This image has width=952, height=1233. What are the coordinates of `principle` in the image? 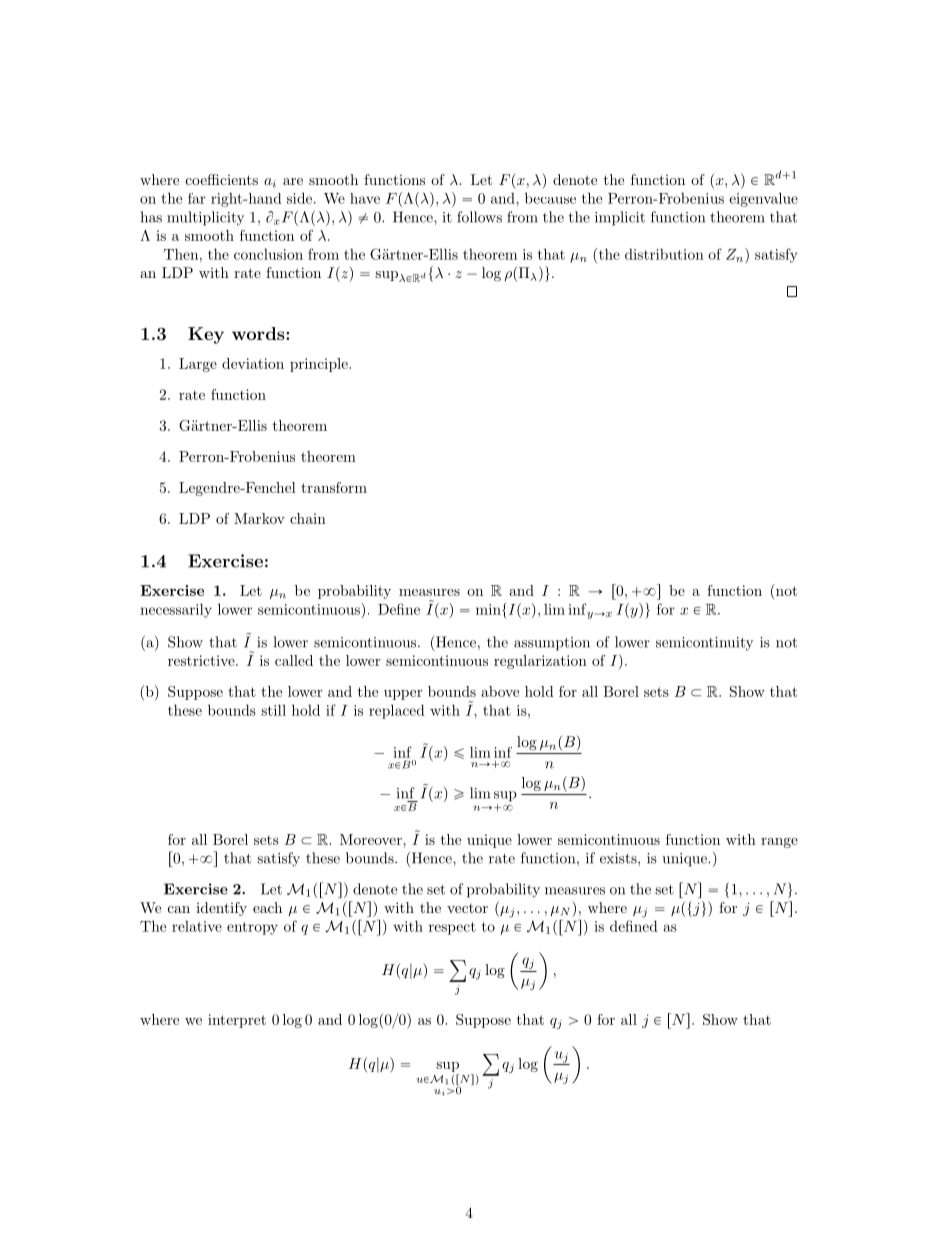 It's located at (320, 365).
